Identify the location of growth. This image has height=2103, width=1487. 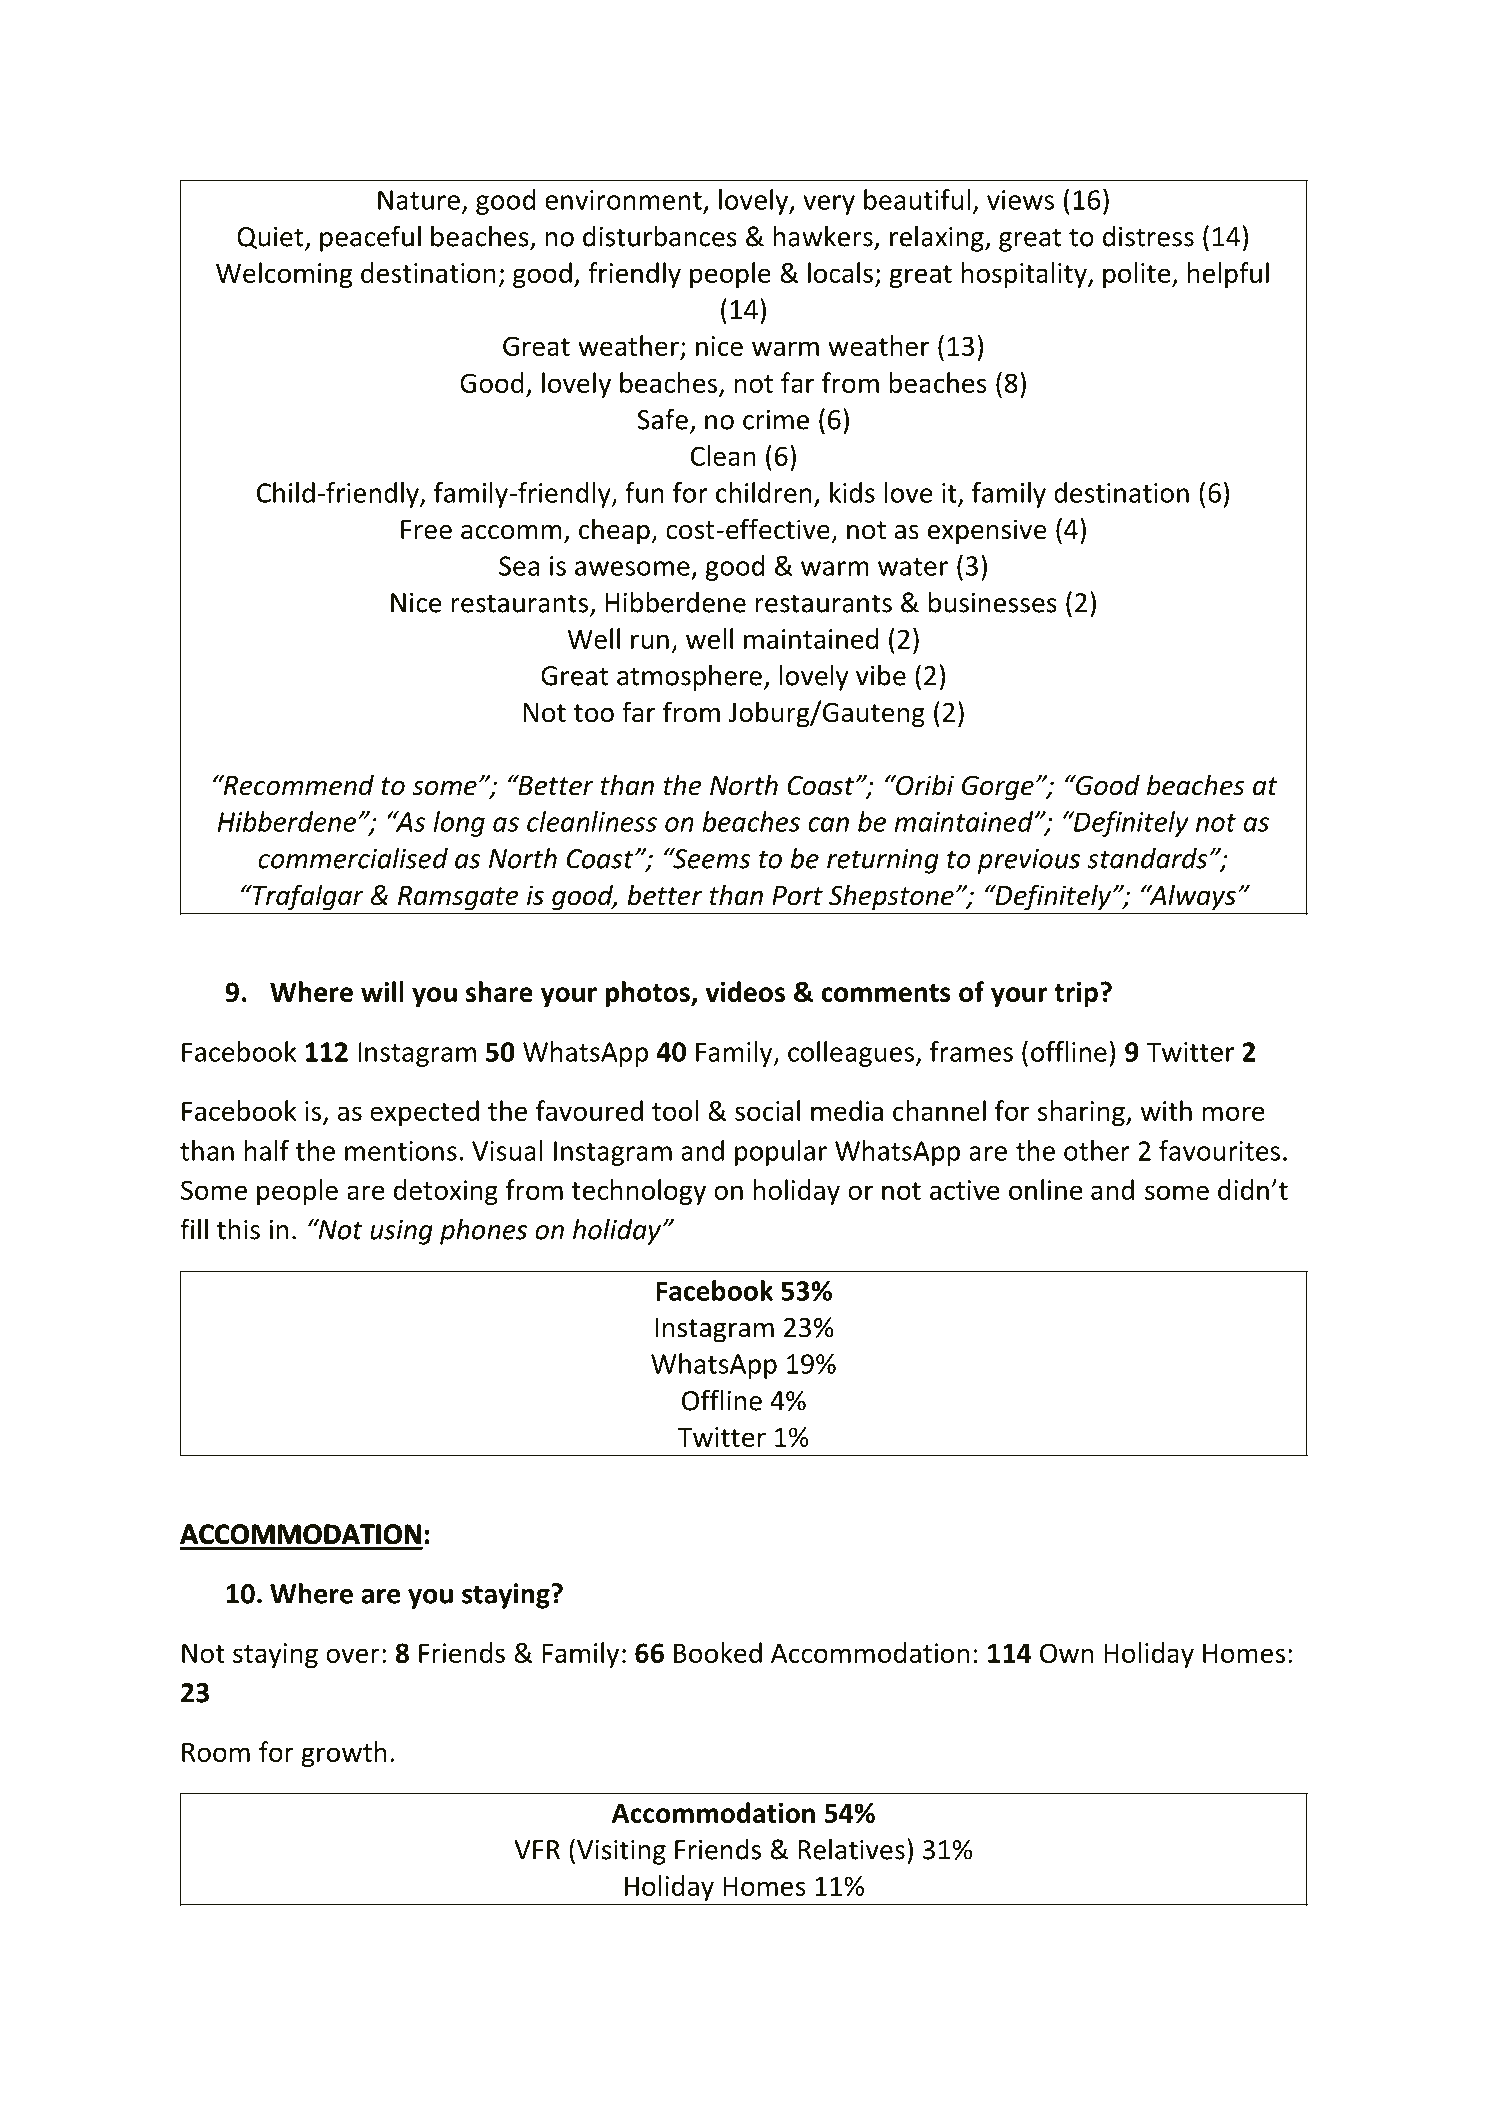
(344, 1754).
